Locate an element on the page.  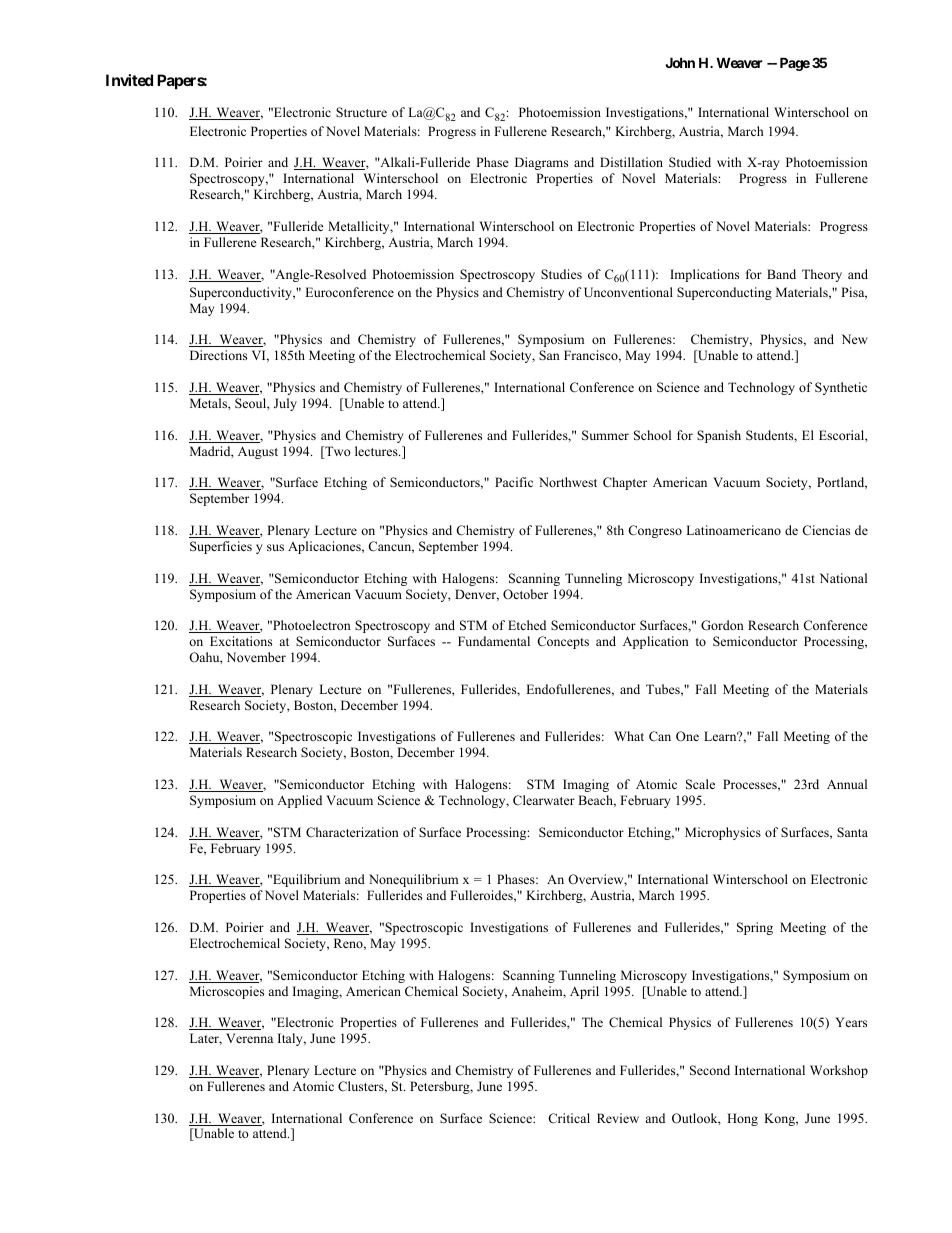
Applied is located at coordinates (299, 801).
